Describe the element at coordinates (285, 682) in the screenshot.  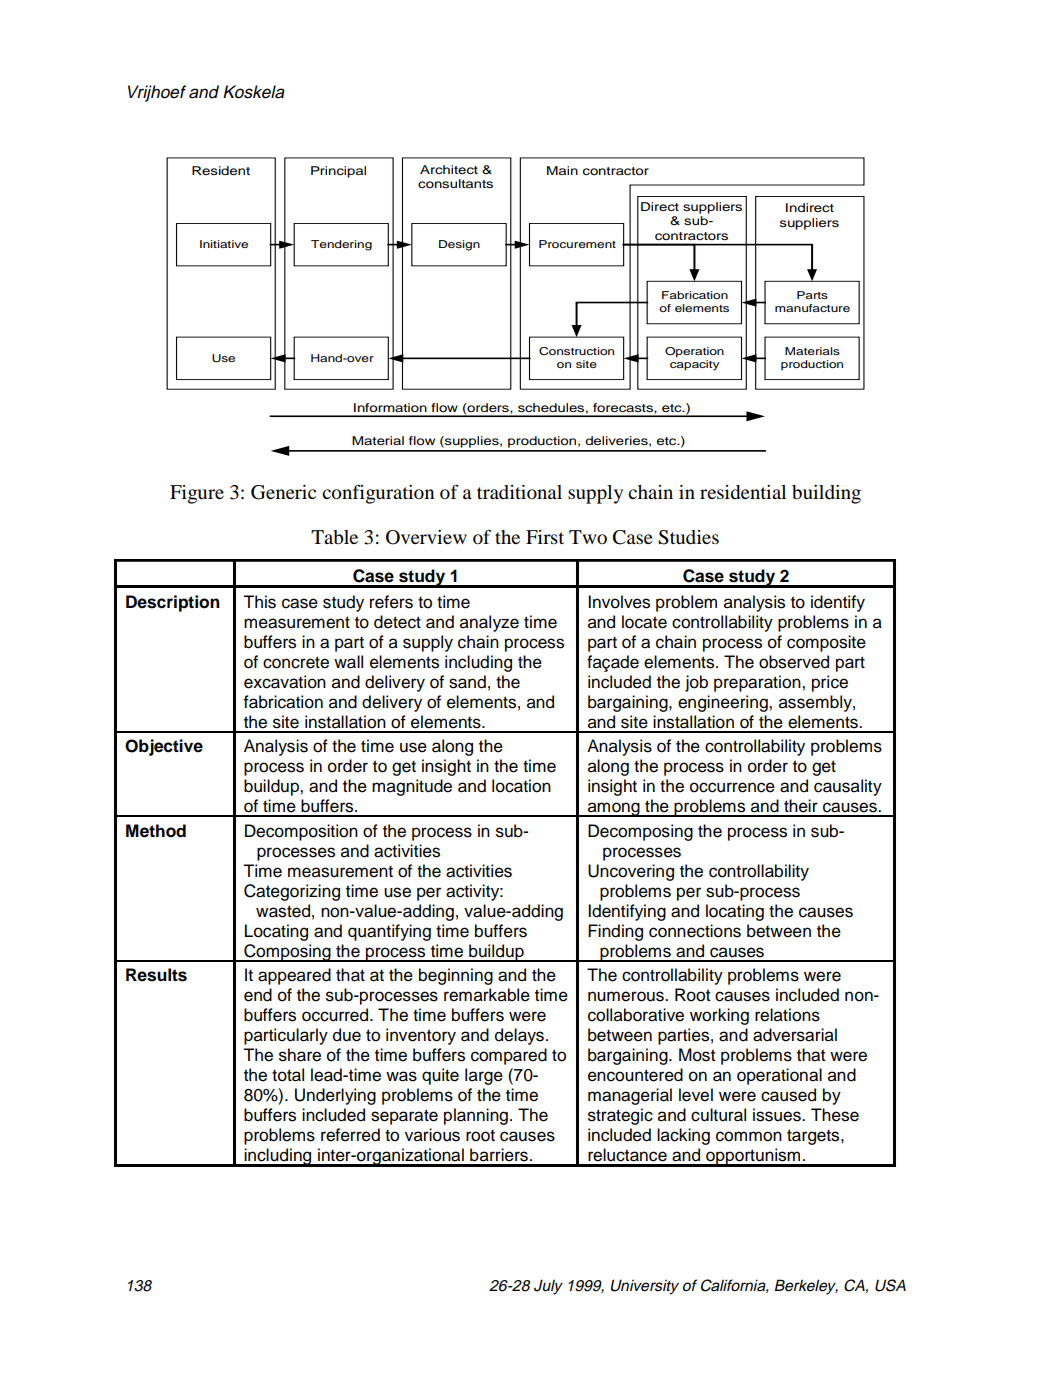
I see `excavation` at that location.
